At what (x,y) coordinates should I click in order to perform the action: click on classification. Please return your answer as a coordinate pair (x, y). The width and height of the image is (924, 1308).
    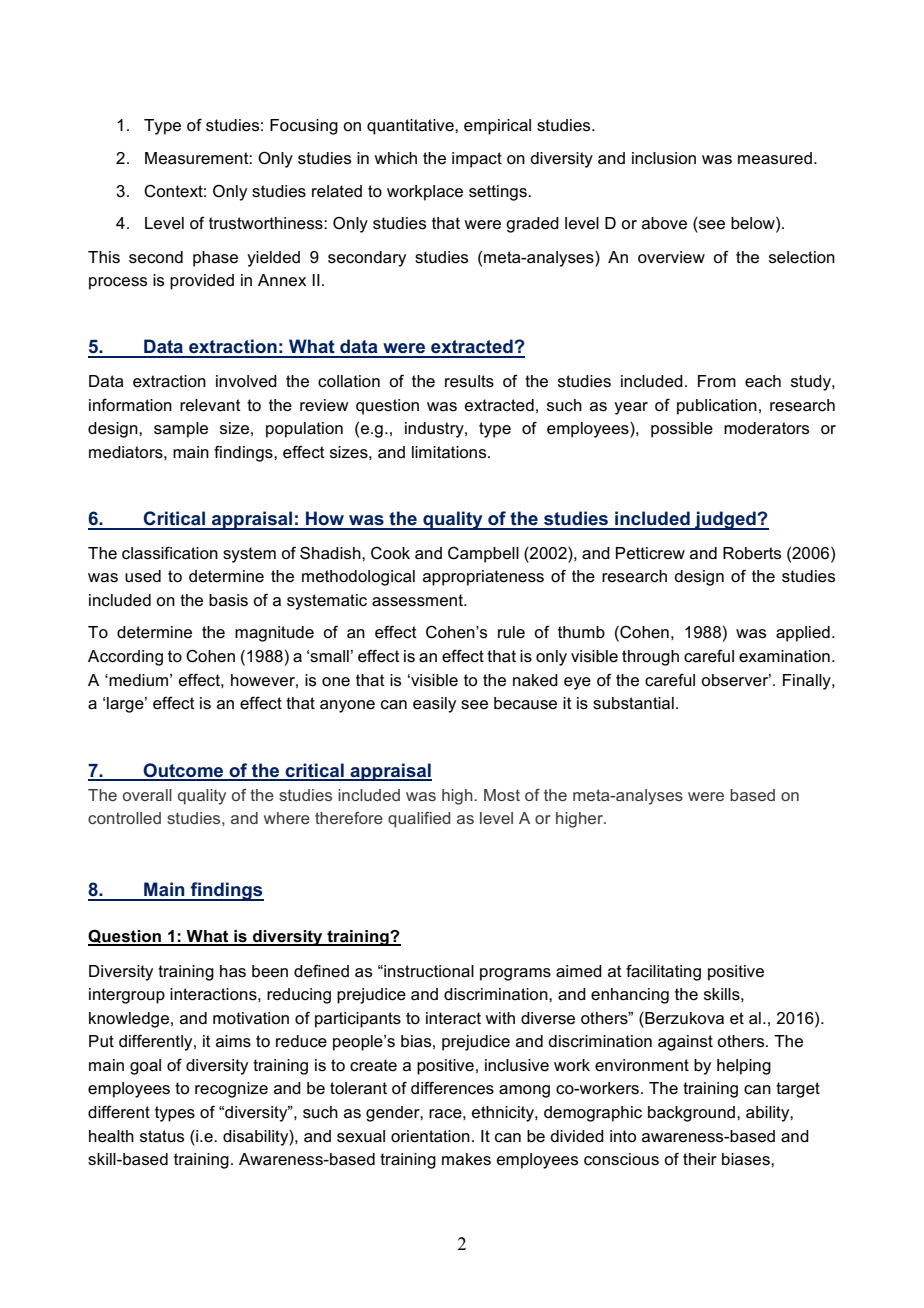
    Looking at the image, I should click on (170, 553).
